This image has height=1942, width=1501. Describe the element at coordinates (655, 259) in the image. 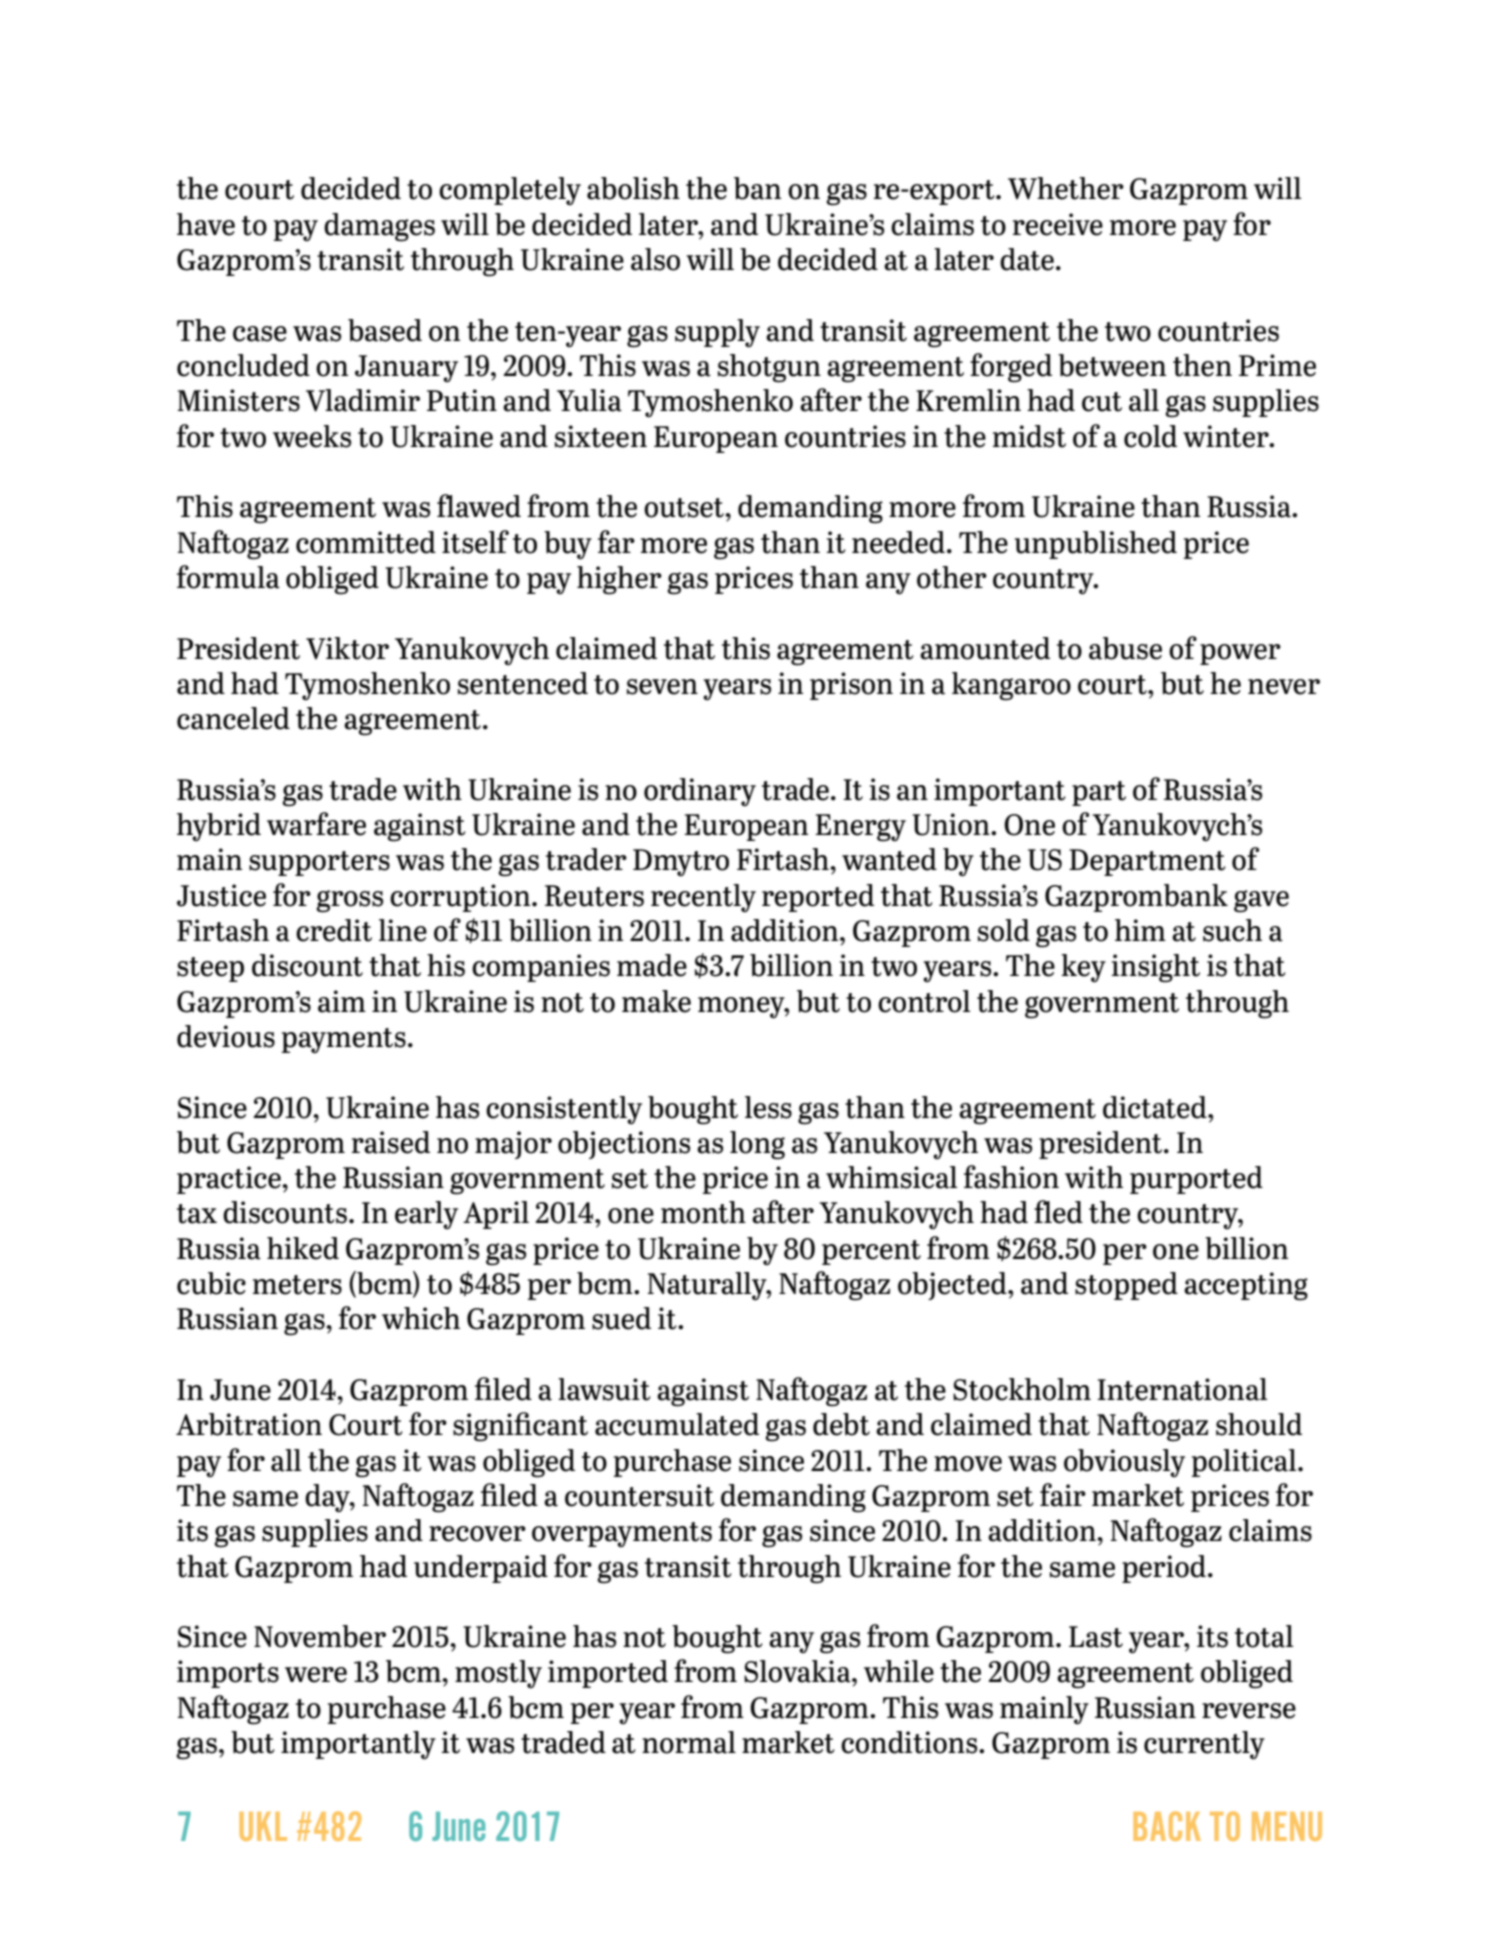

I see `also` at that location.
